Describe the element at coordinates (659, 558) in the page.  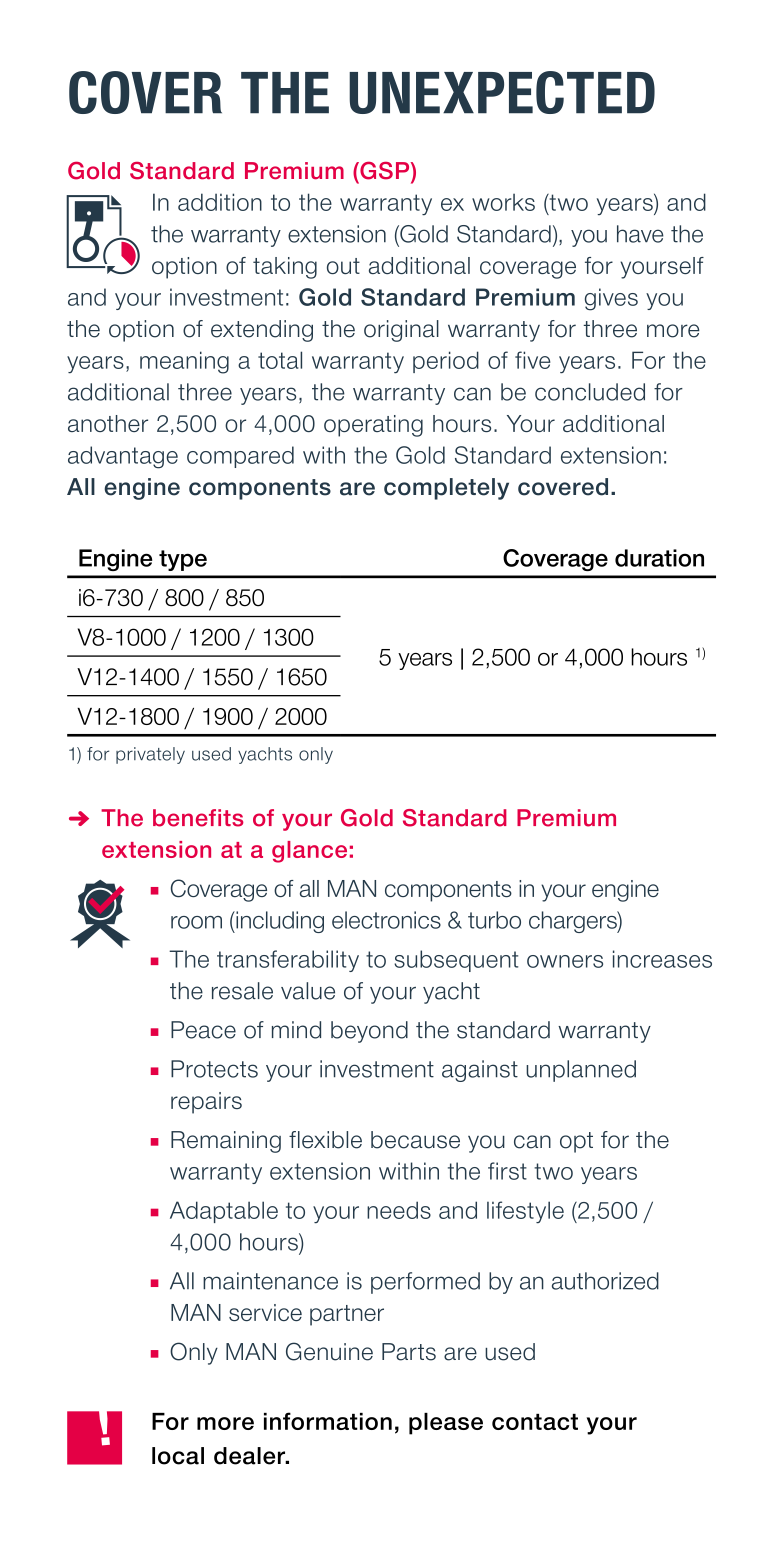
I see `duration` at that location.
